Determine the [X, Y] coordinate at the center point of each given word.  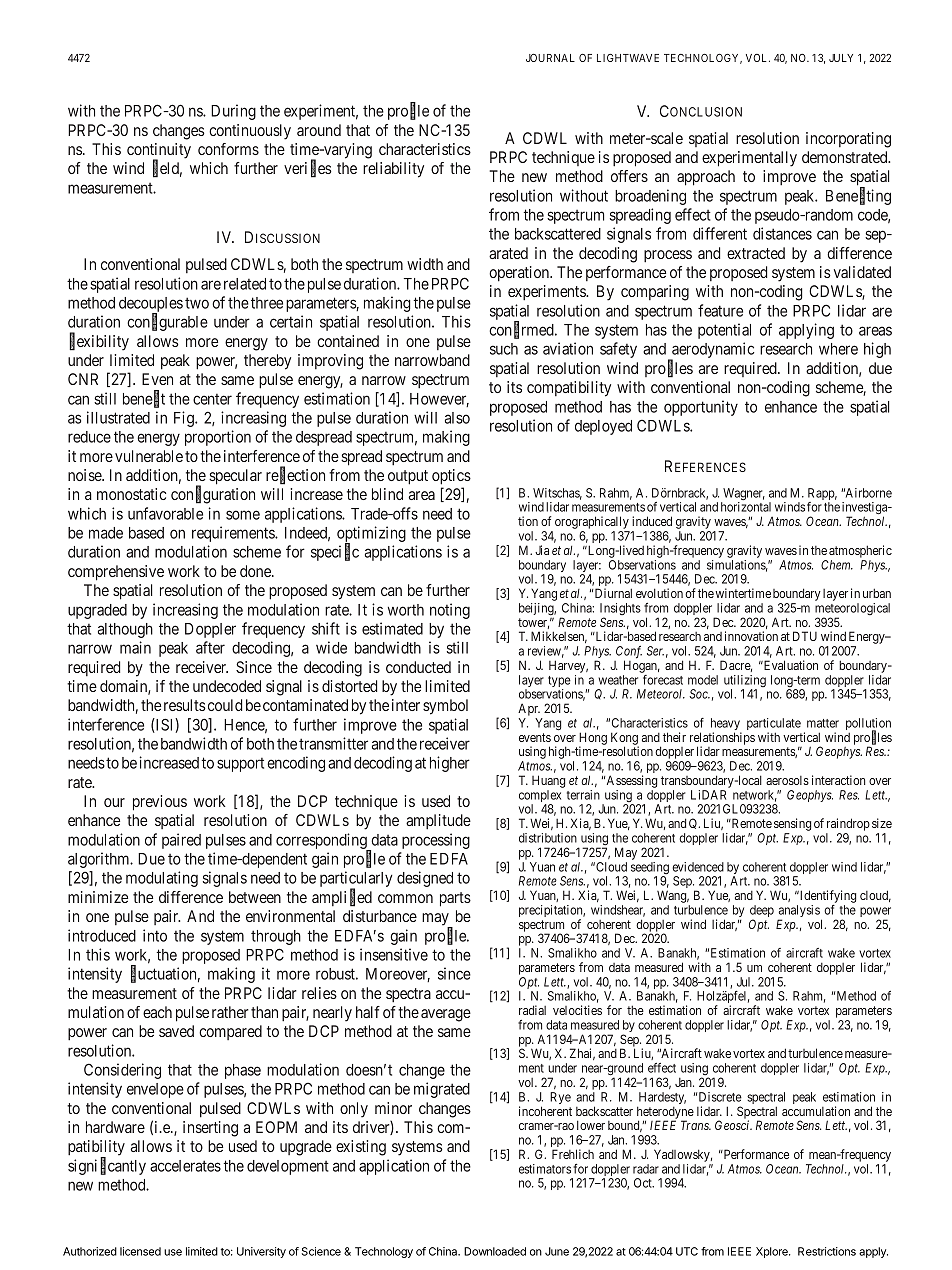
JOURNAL [550, 58]
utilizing [745, 682]
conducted [418, 667]
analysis [799, 912]
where [838, 349]
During [233, 112]
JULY [841, 58]
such [504, 349]
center [212, 399]
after [210, 647]
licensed [140, 1251]
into [155, 935]
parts [455, 899]
